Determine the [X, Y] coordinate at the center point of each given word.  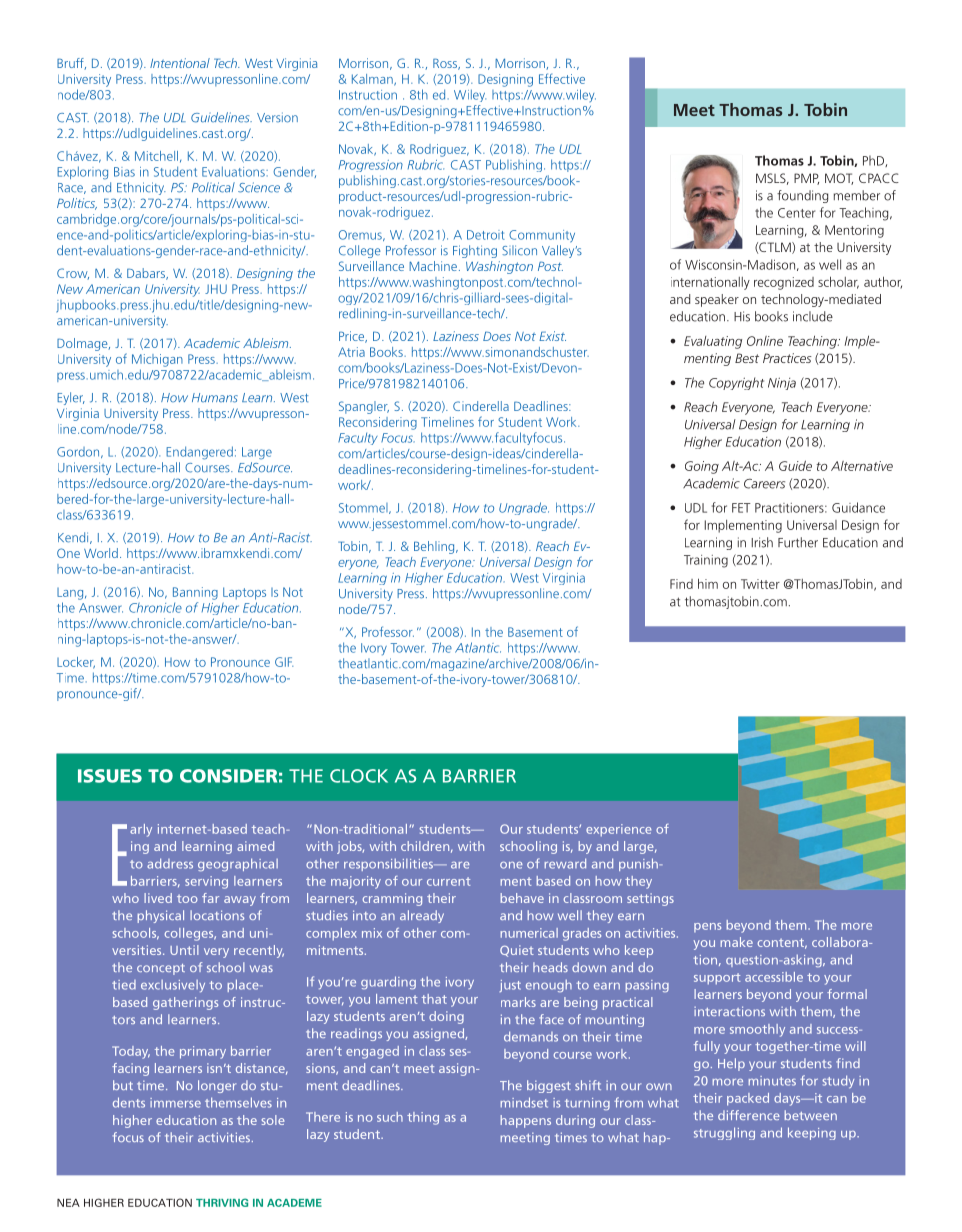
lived [158, 898]
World [101, 553]
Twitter [760, 584]
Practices [787, 358]
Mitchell [156, 156]
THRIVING [222, 1202]
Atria [351, 352]
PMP [806, 179]
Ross [446, 64]
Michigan [157, 360]
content [782, 943]
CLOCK [359, 776]
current [448, 881]
